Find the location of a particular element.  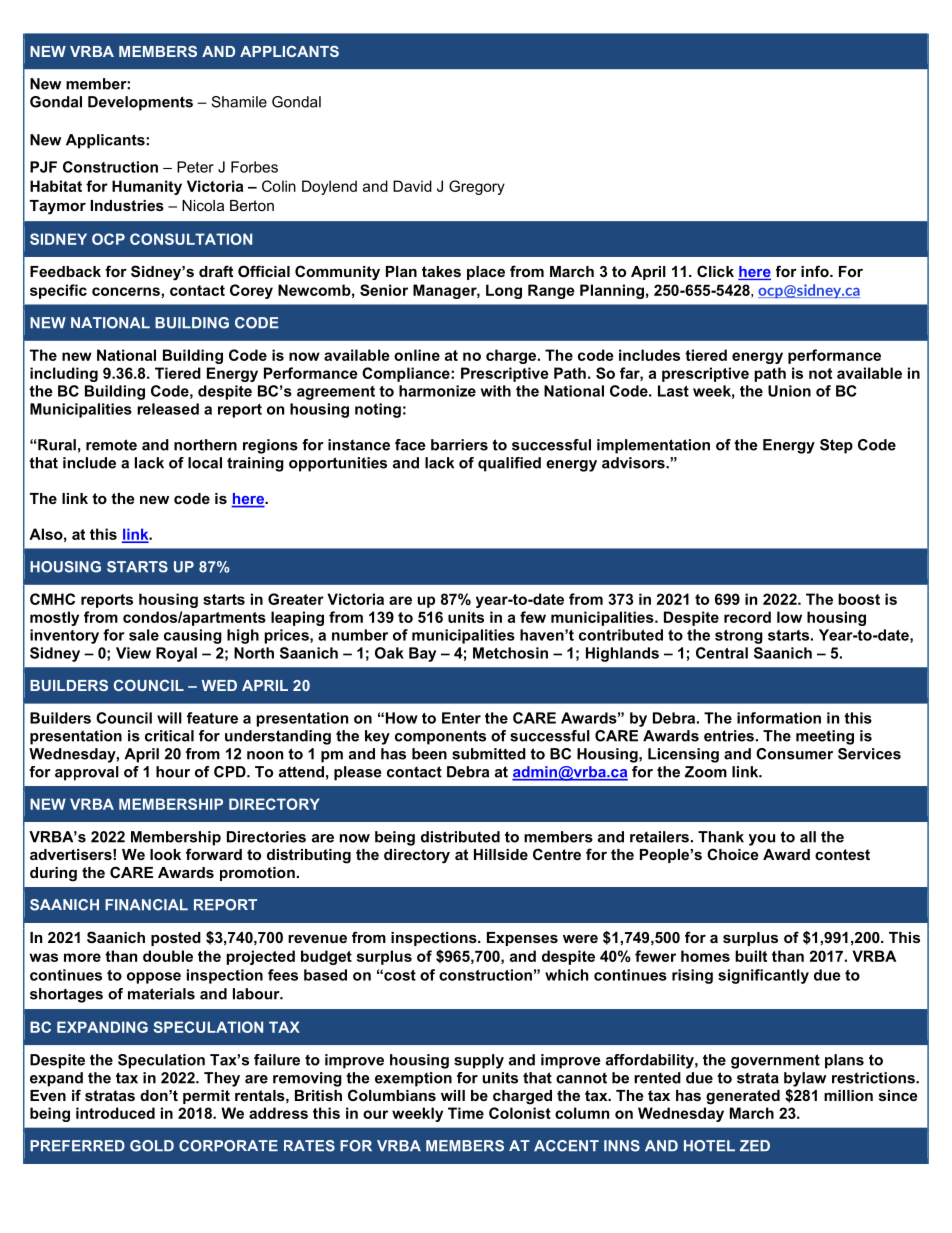

generated is located at coordinates (743, 1097).
